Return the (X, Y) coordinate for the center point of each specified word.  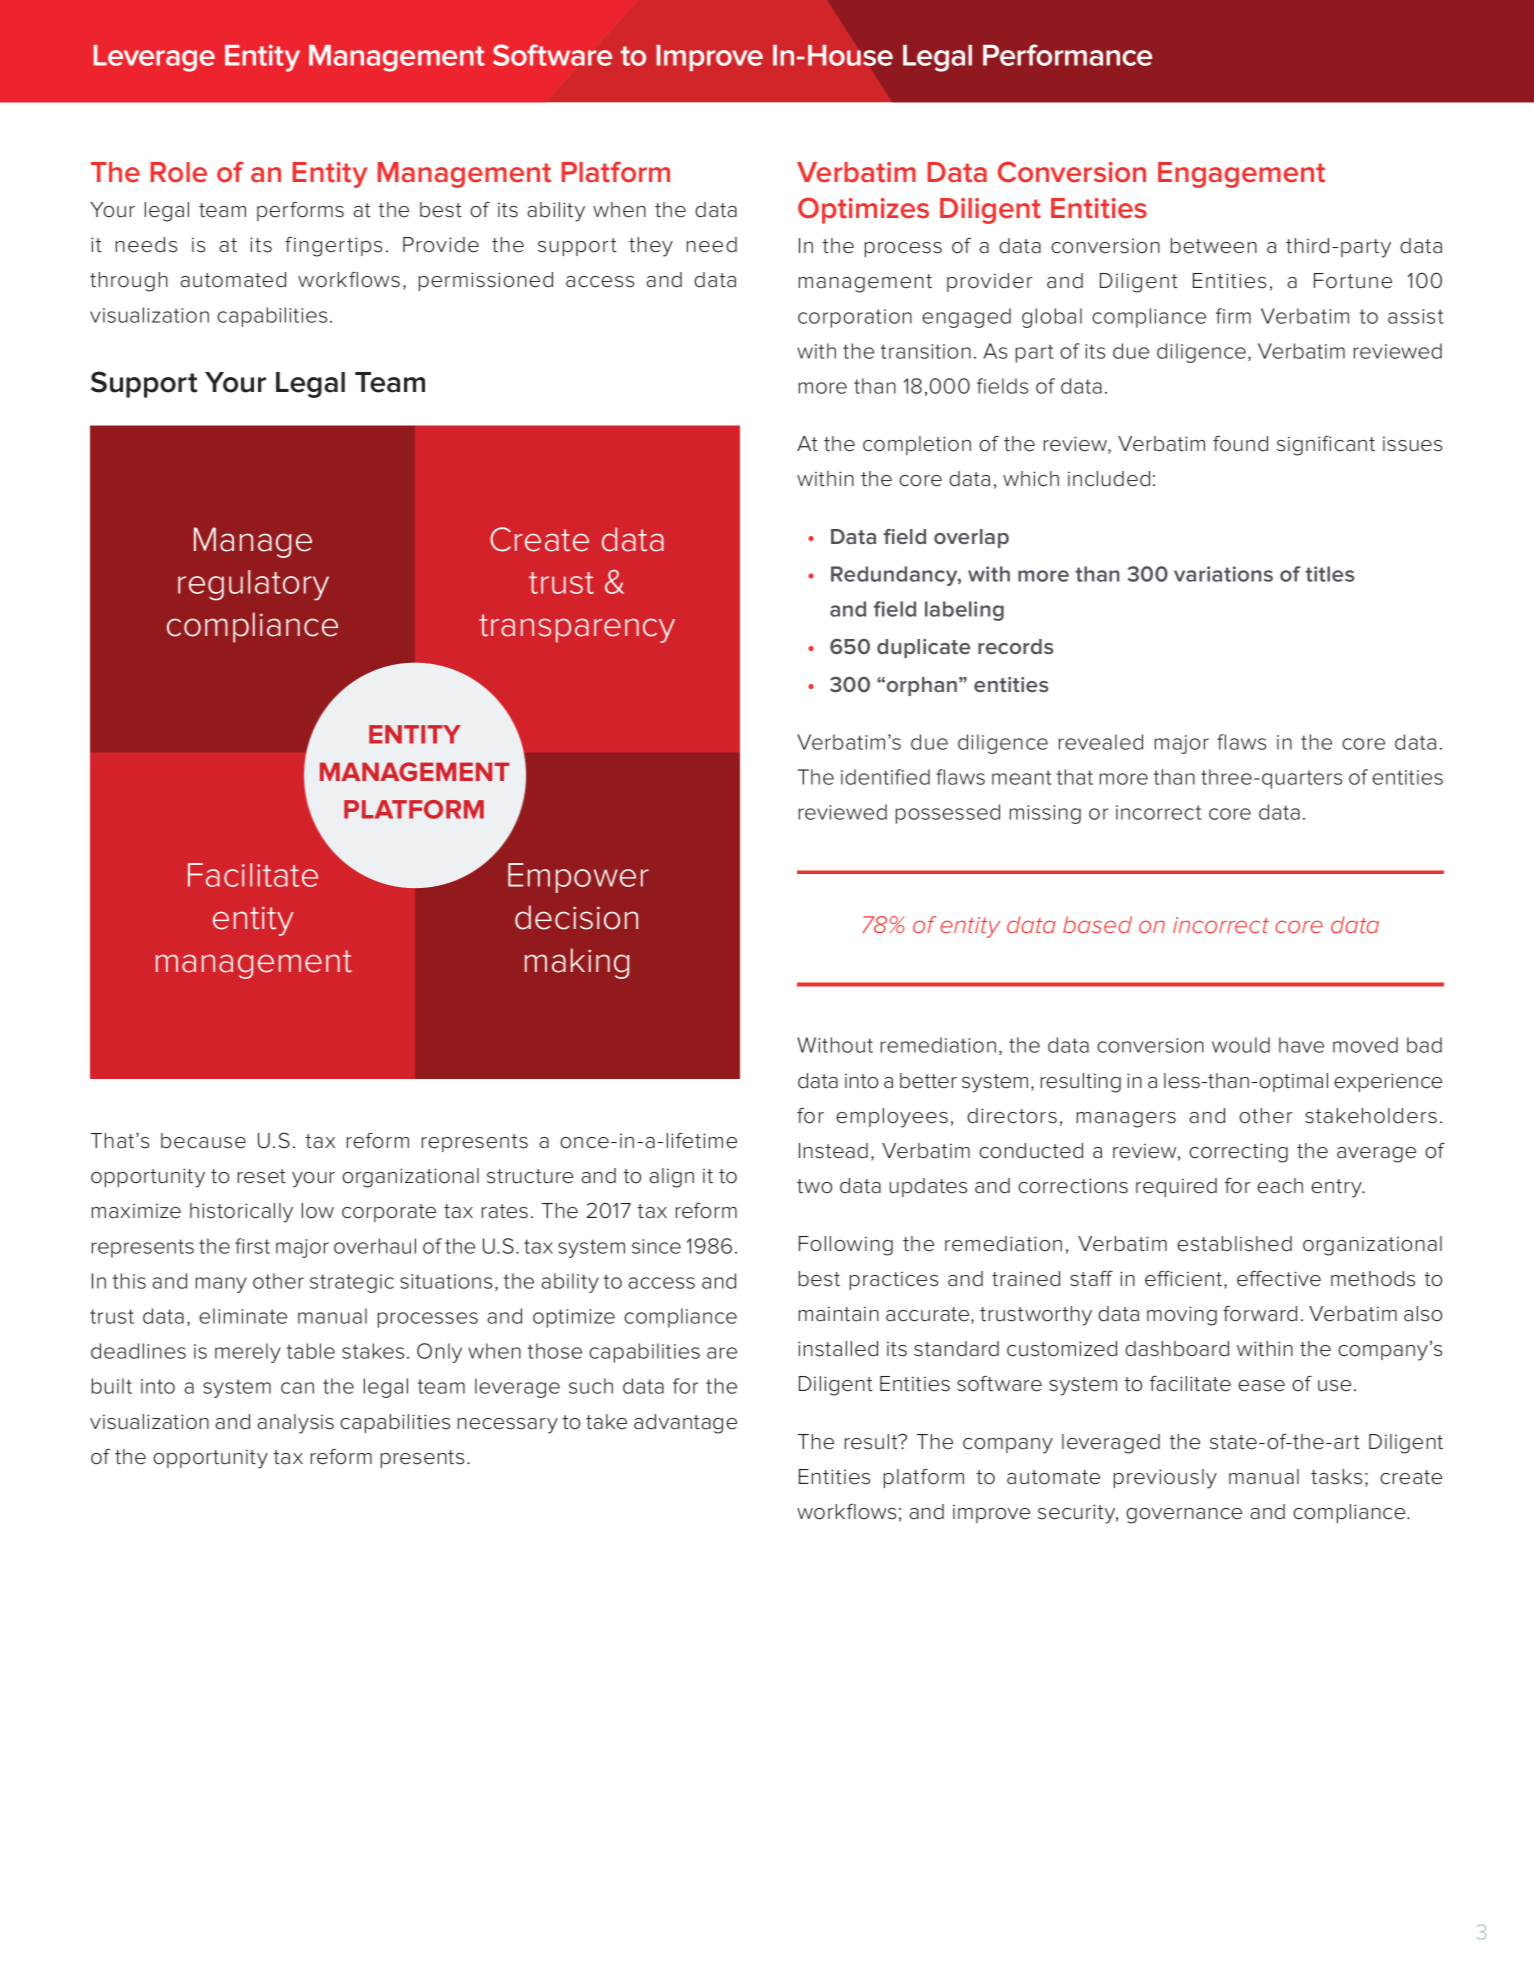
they (651, 247)
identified (885, 777)
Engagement (1241, 175)
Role (178, 172)
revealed (1101, 742)
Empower (578, 878)
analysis (295, 1424)
